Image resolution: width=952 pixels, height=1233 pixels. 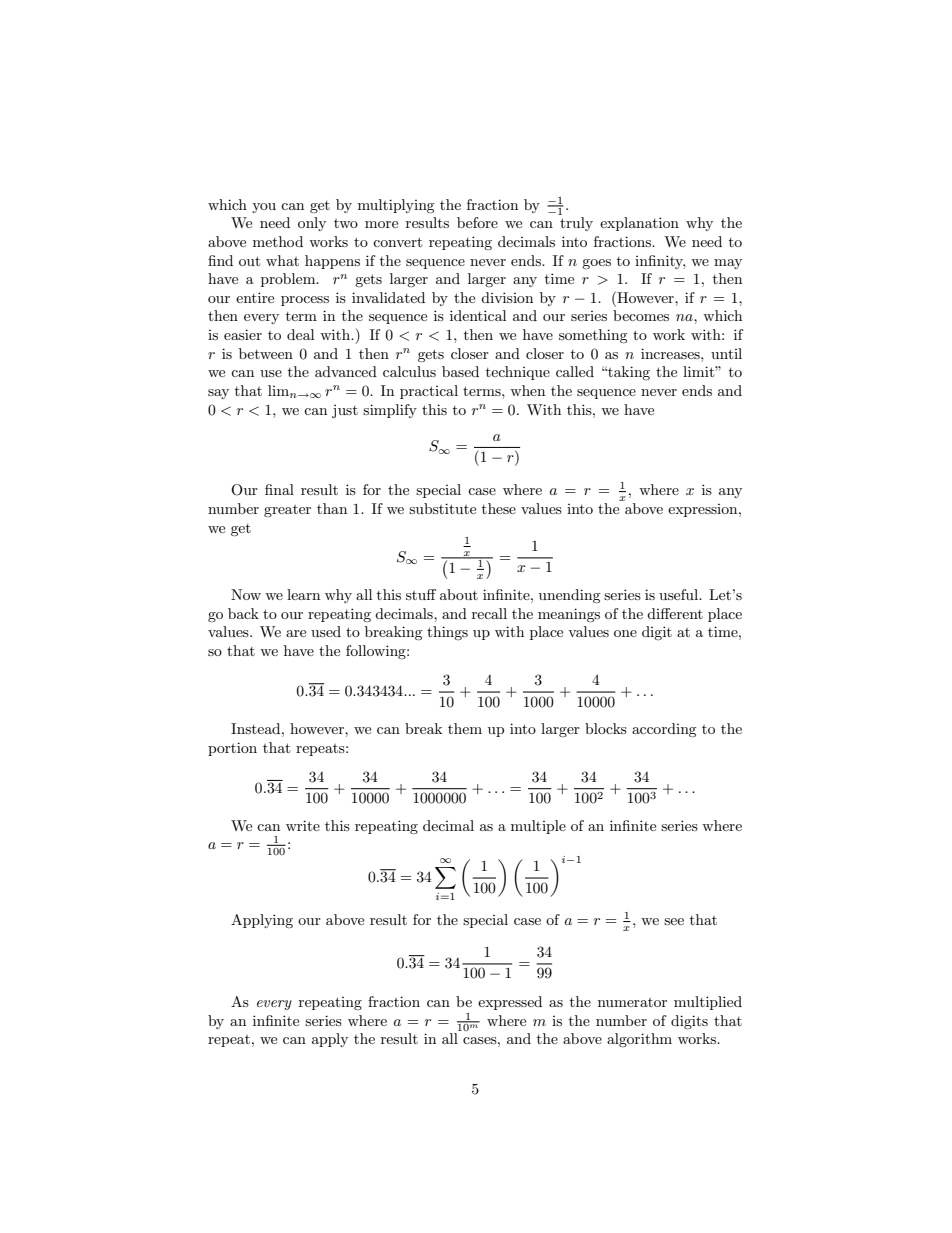 What do you see at coordinates (671, 353) in the screenshot?
I see `increases` at bounding box center [671, 353].
